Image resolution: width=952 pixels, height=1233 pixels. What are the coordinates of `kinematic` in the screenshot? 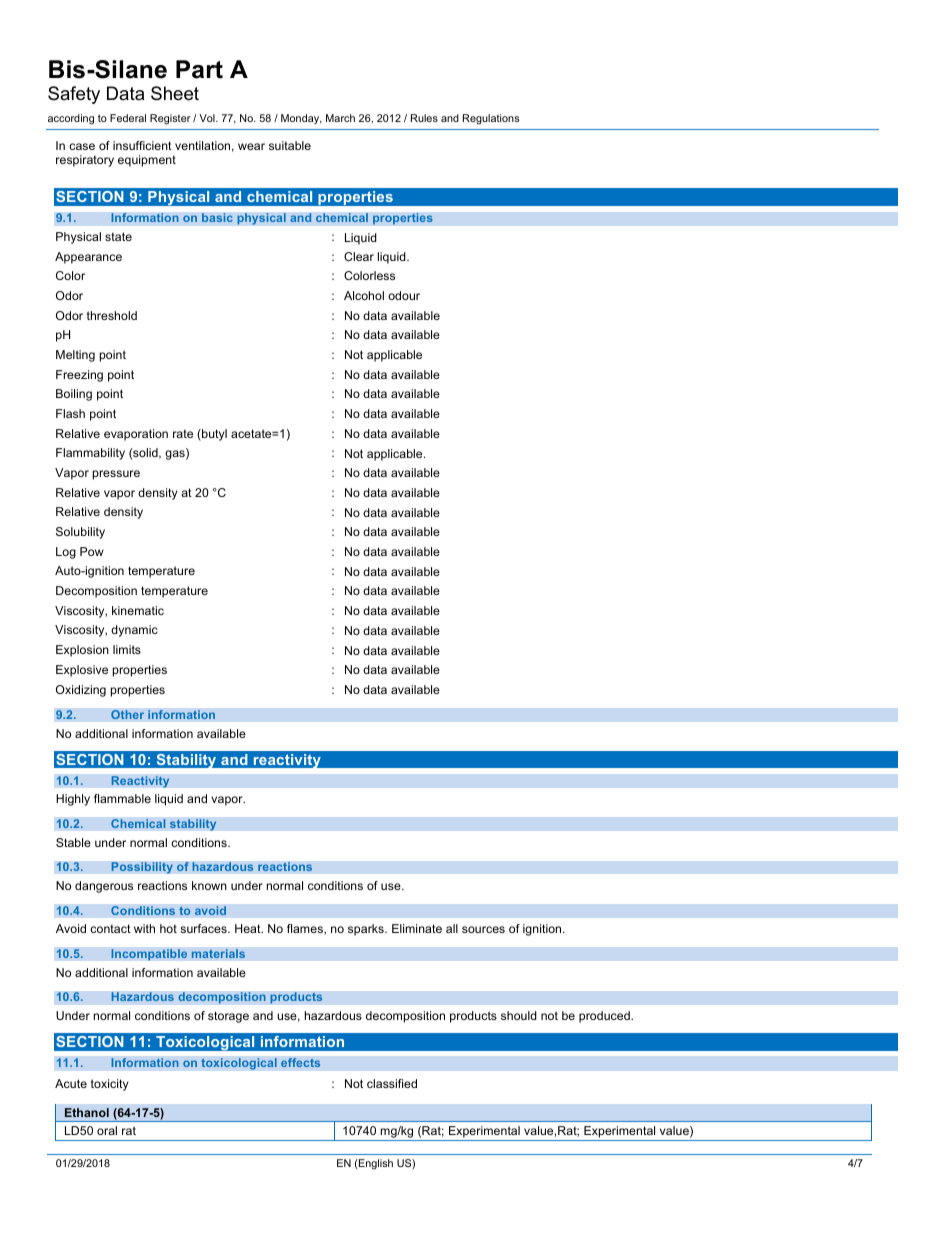 It's located at (138, 610).
